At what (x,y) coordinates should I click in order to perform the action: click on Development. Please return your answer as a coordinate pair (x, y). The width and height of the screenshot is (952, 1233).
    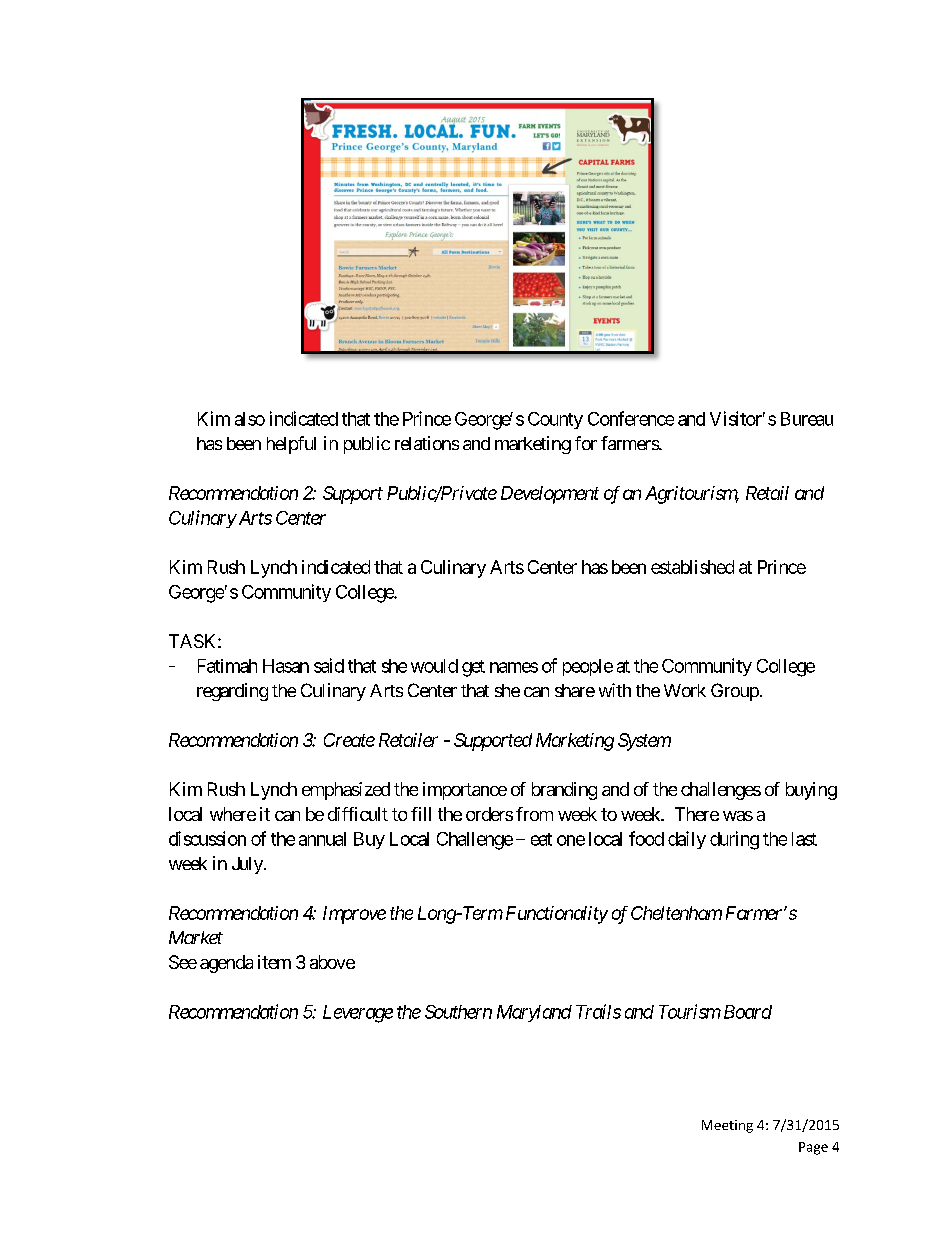
    Looking at the image, I should click on (550, 495).
